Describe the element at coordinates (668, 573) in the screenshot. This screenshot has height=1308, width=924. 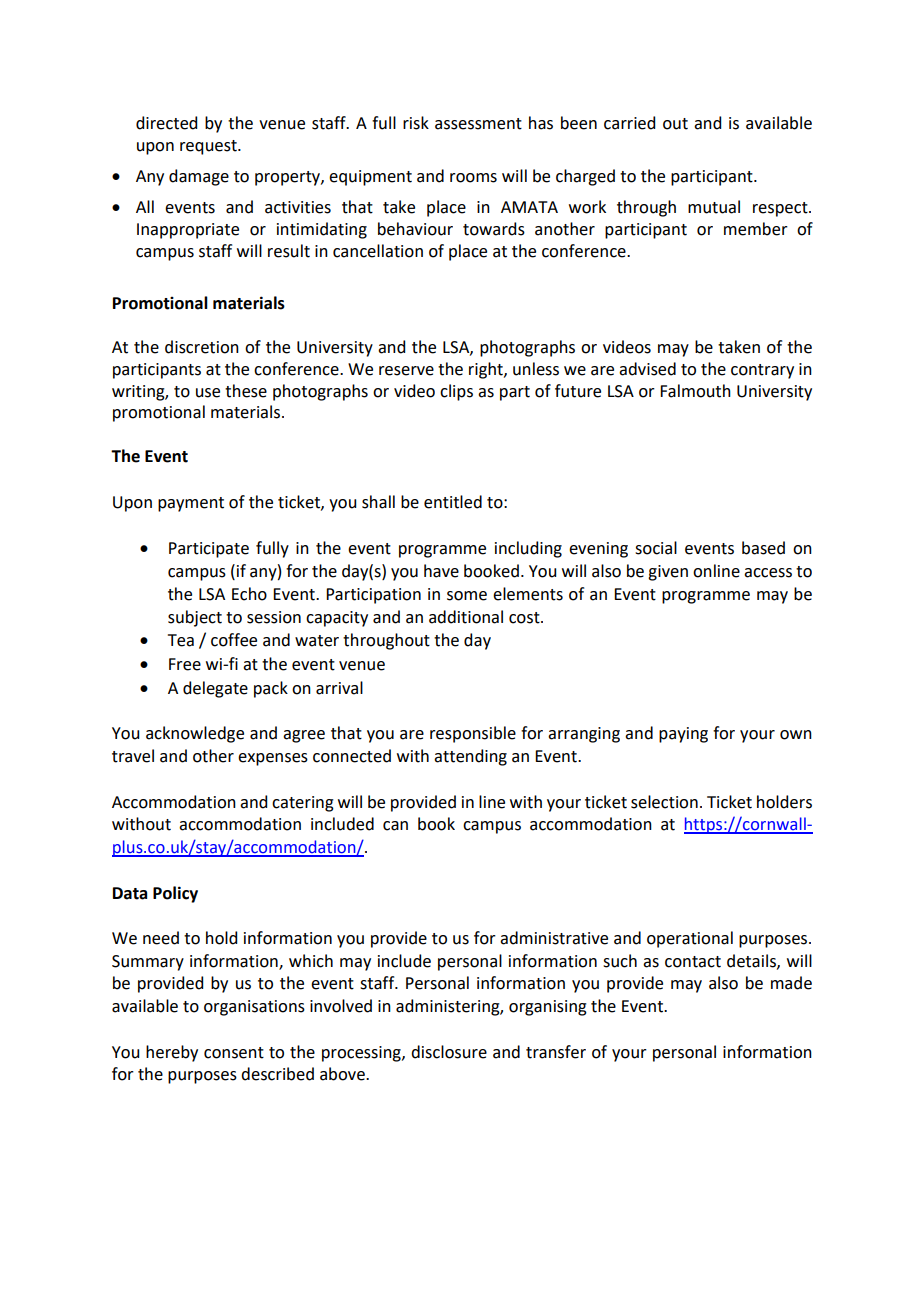
I see `given` at that location.
